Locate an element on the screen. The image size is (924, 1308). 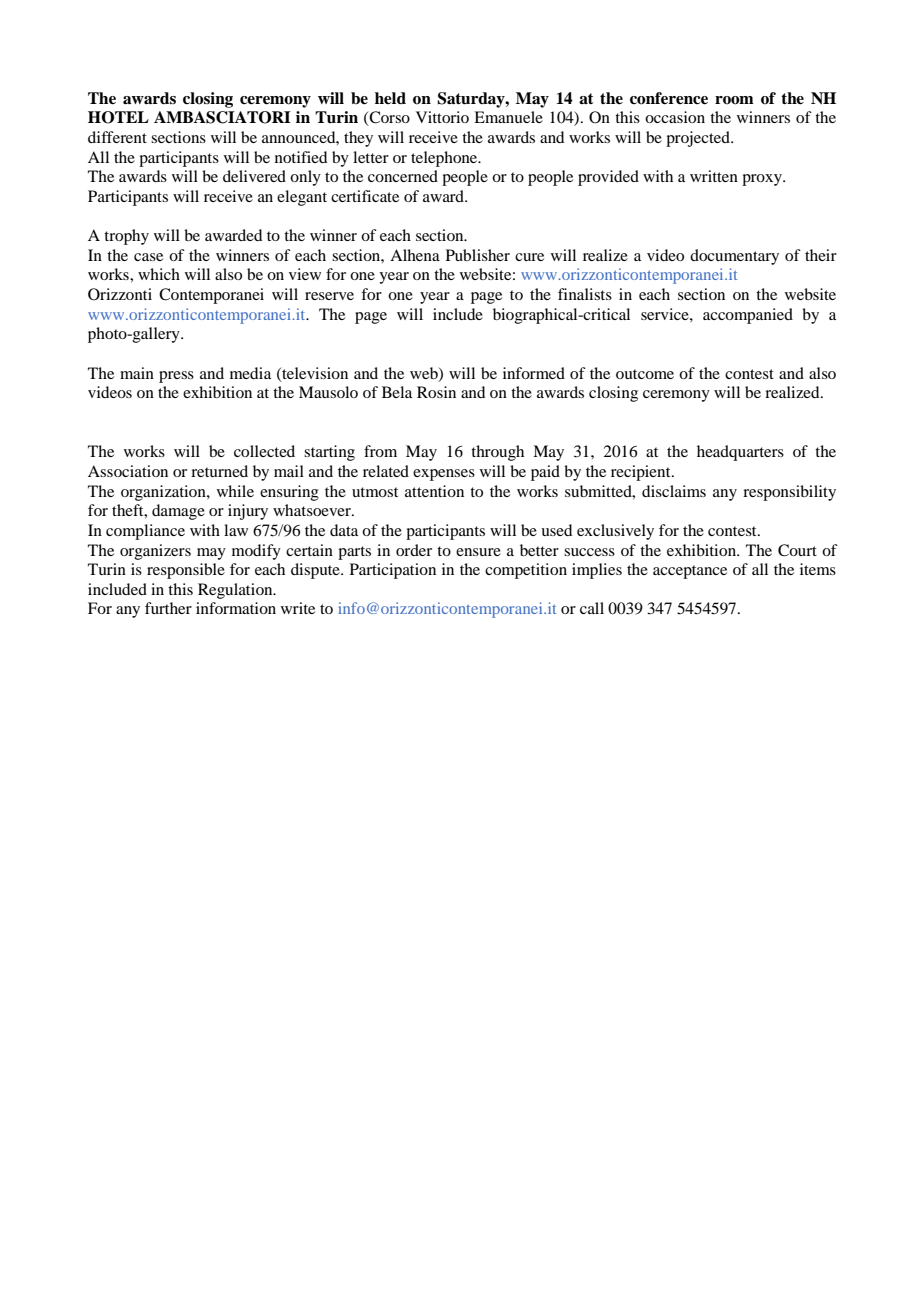
press is located at coordinates (176, 377).
